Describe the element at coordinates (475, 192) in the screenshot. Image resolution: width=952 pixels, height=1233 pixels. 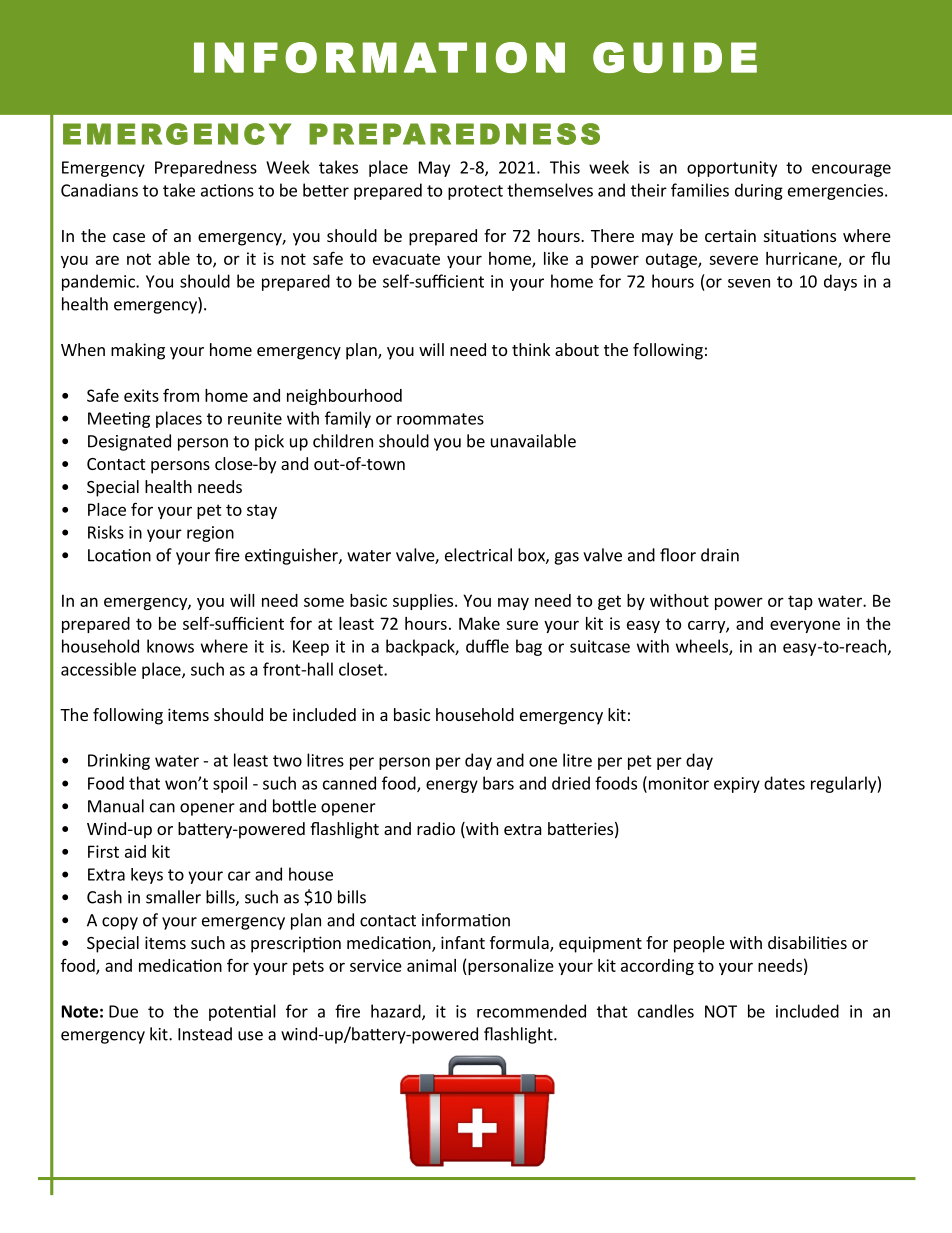
I see `protect` at that location.
